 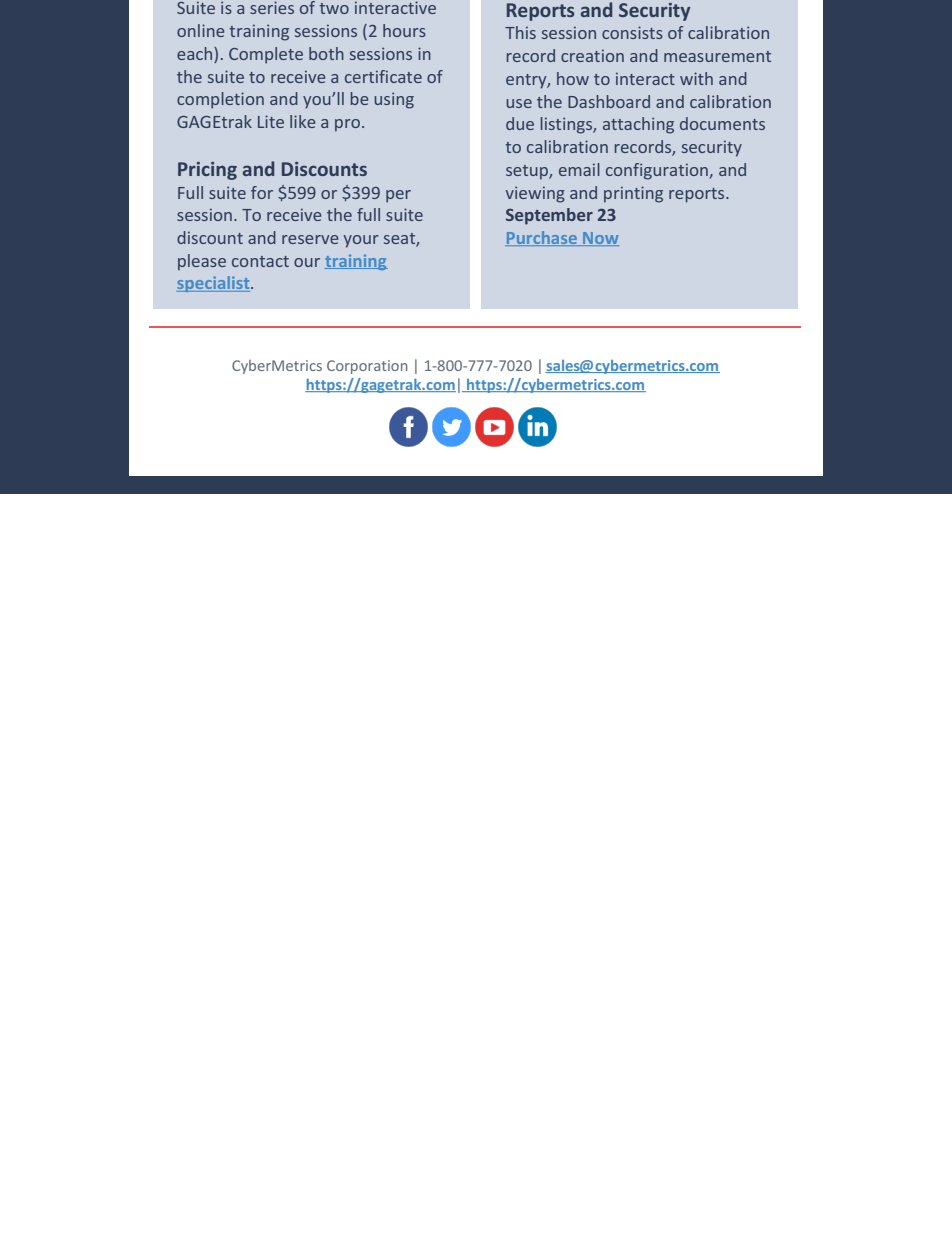 I want to click on Purchase, so click(x=542, y=238).
